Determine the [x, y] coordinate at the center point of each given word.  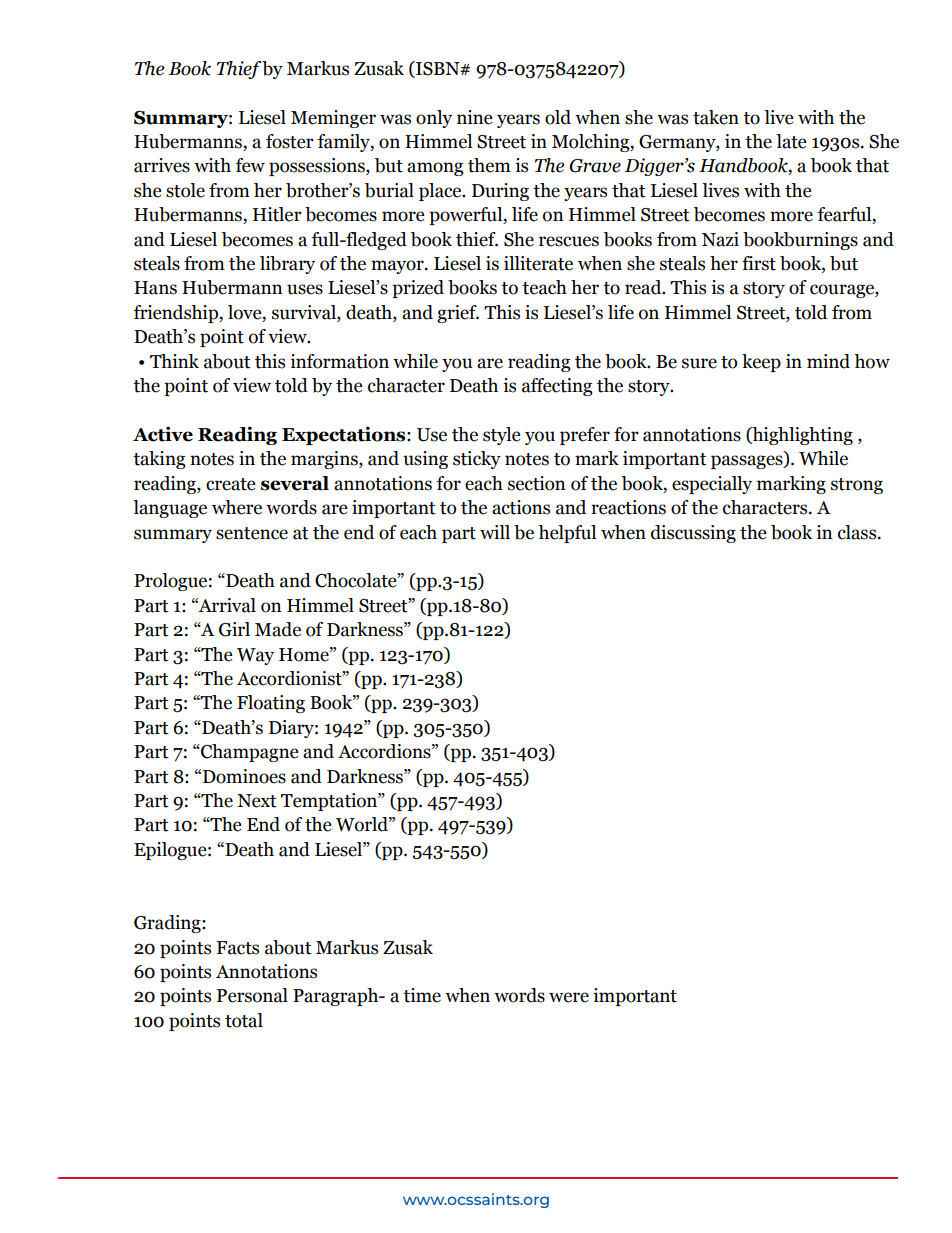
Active [163, 434]
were [569, 997]
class [858, 532]
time [422, 995]
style [502, 436]
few [250, 165]
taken [716, 117]
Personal [252, 995]
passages [748, 462]
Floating [271, 704]
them [489, 165]
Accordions [385, 751]
